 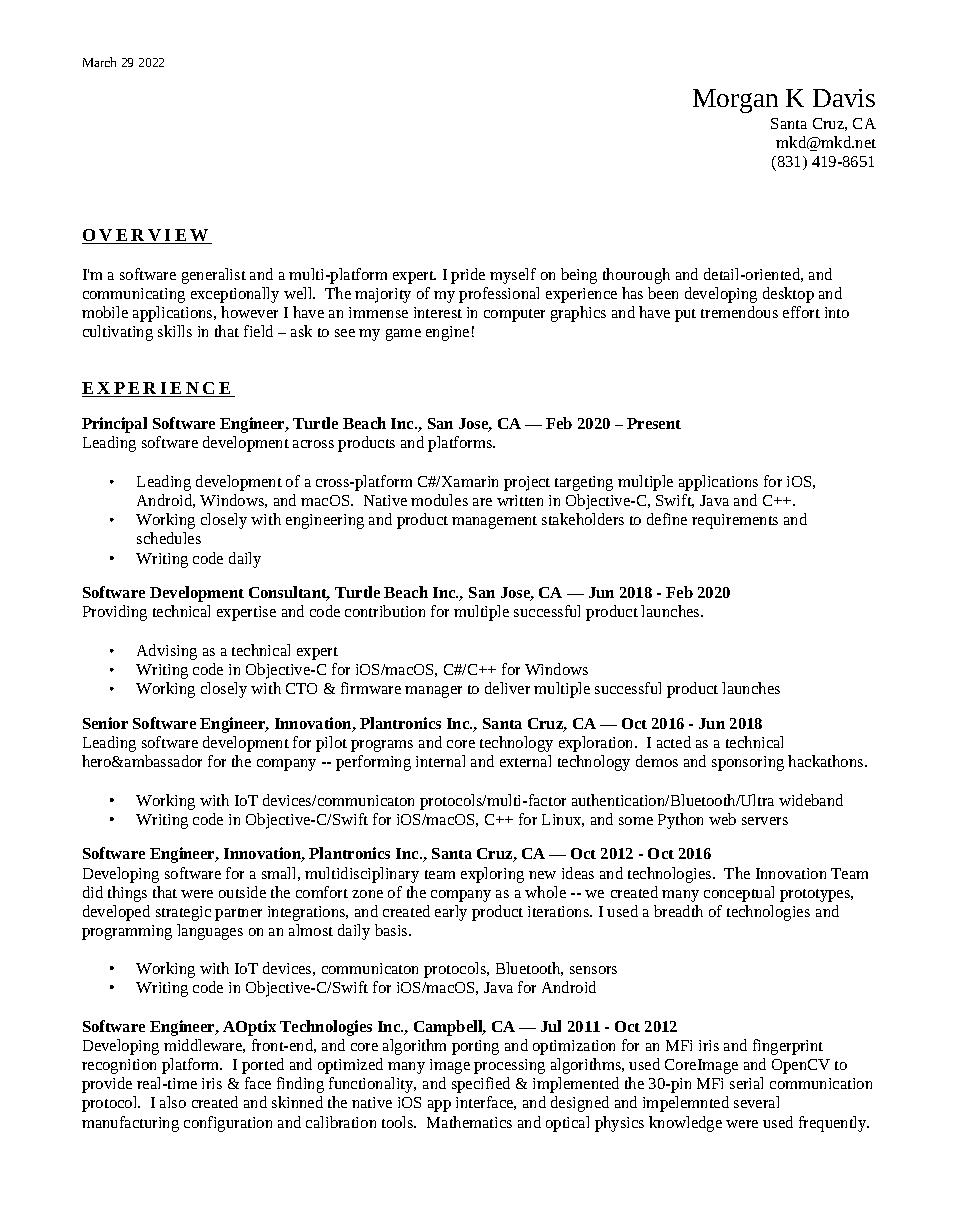 I want to click on specified, so click(x=481, y=1085).
